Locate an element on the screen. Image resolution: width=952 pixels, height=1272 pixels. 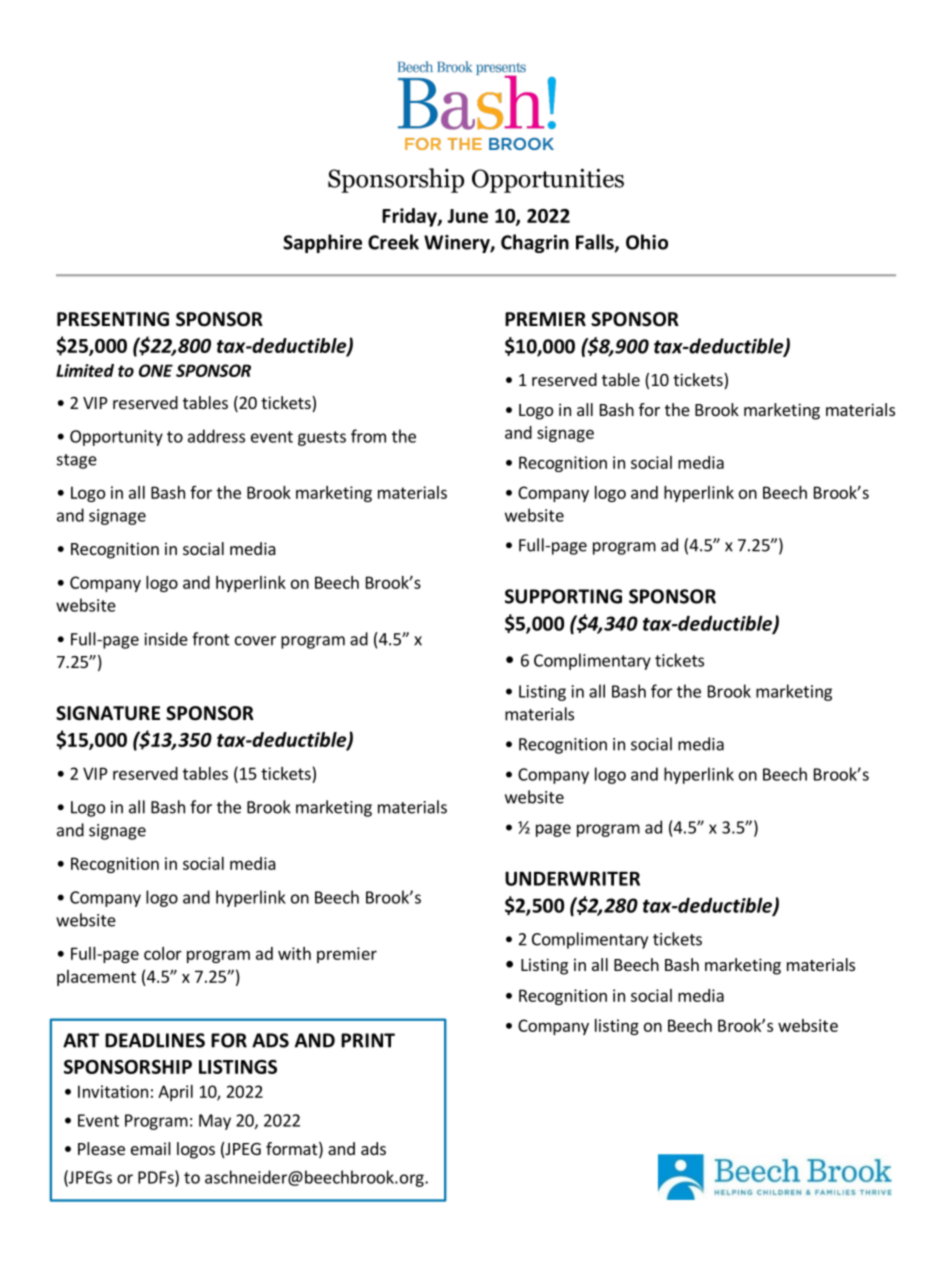
email is located at coordinates (151, 1148).
